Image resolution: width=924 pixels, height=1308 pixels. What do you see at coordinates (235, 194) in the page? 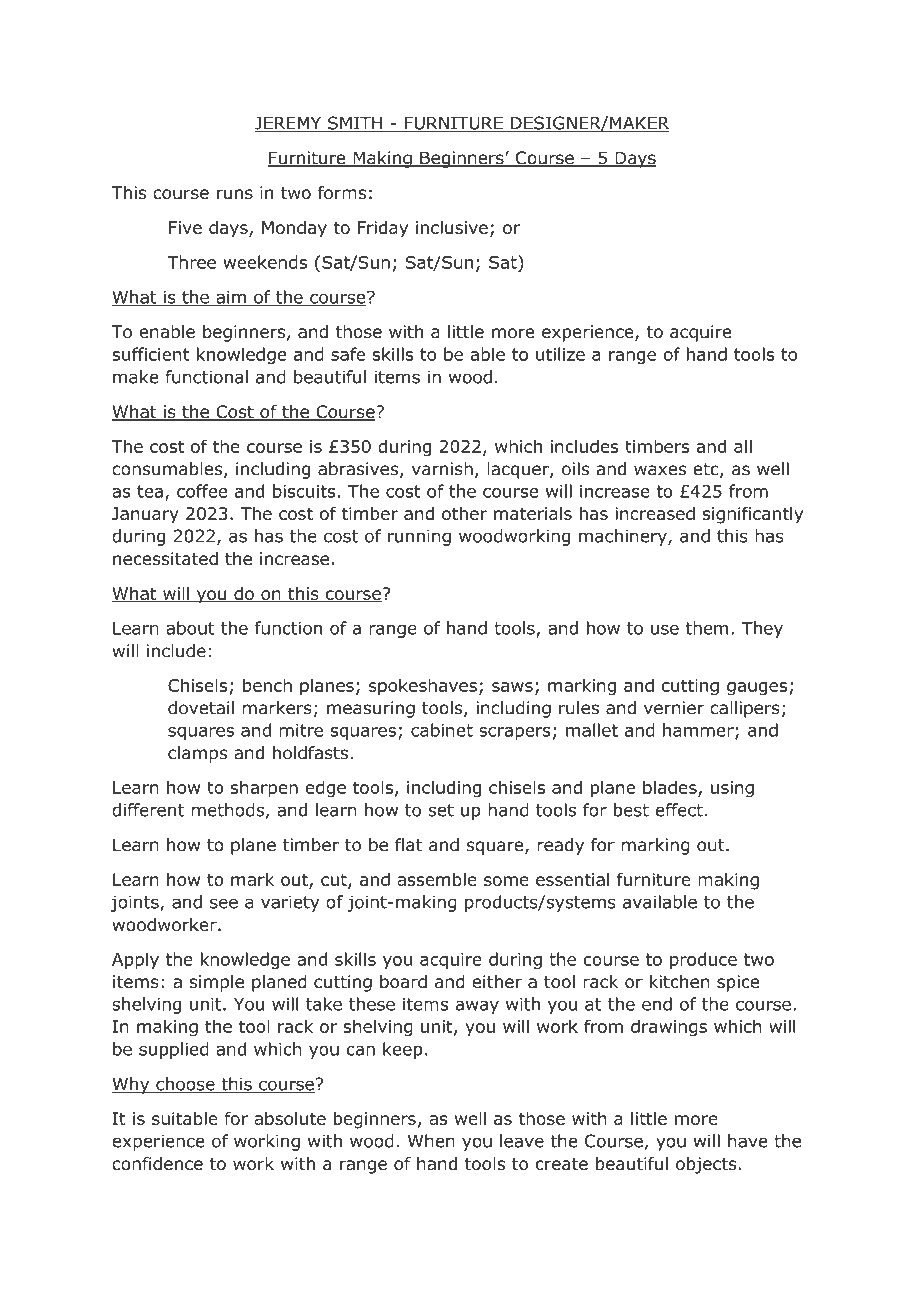
I see `runs` at bounding box center [235, 194].
